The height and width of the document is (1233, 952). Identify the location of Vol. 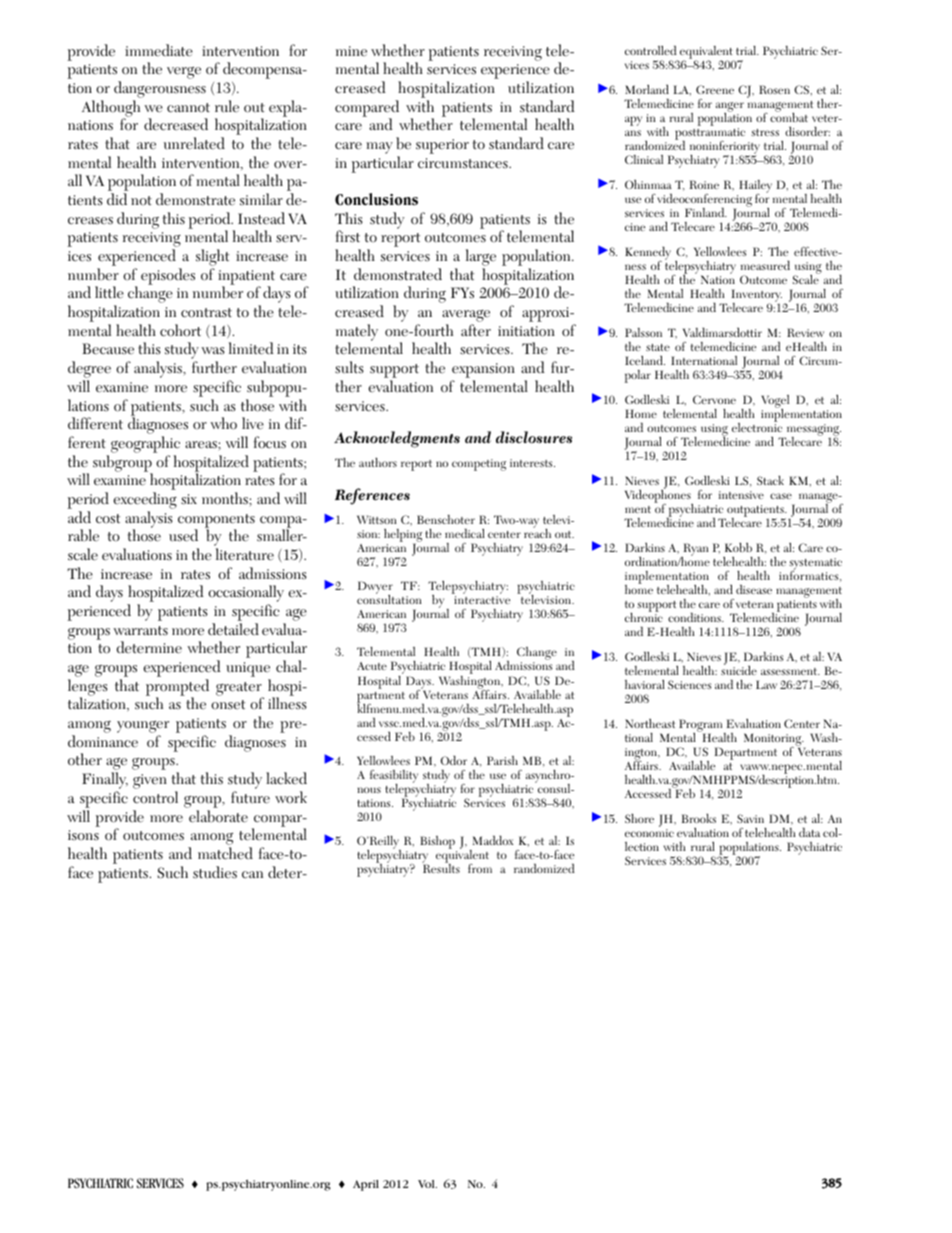
(427, 1184).
